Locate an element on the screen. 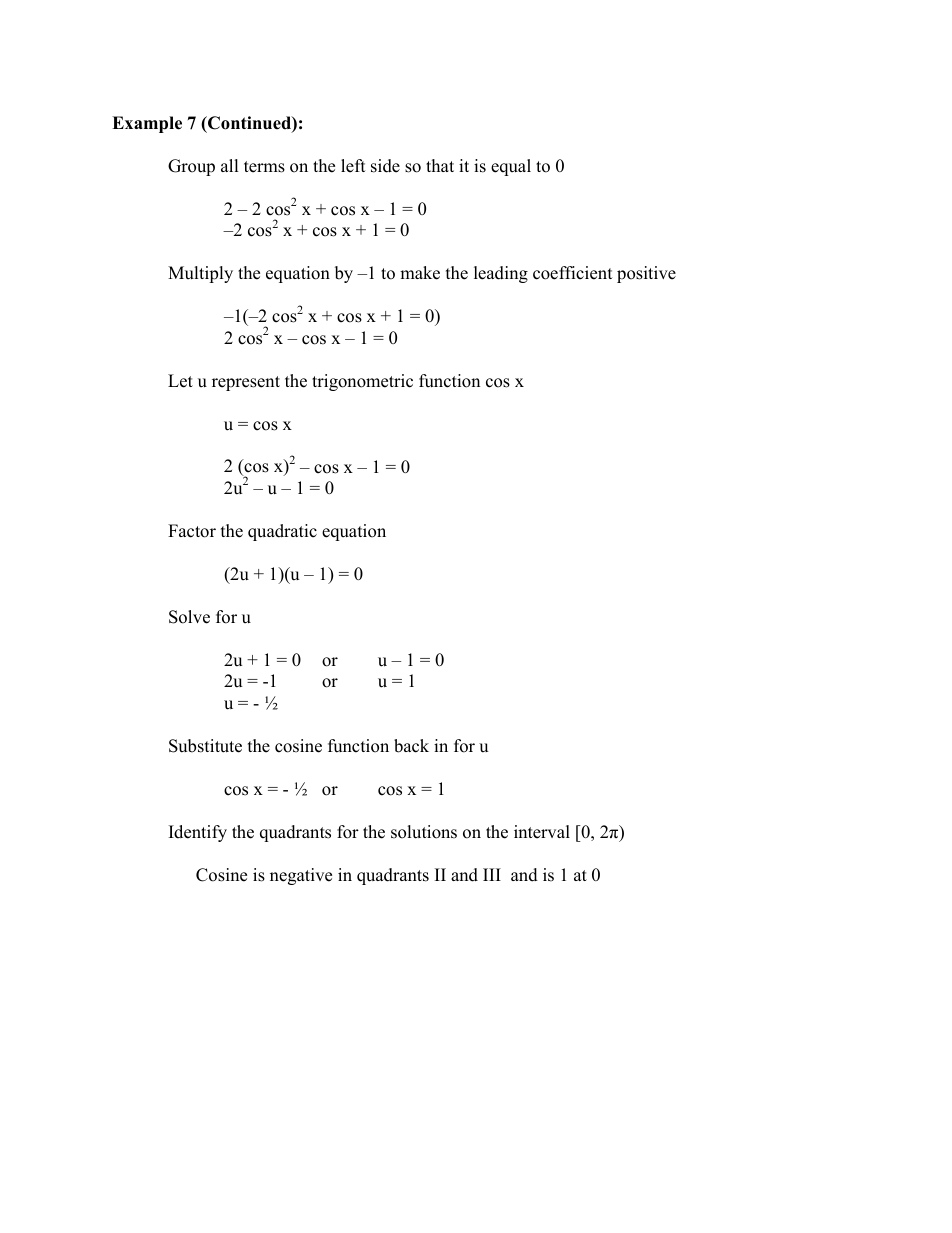  quadratic is located at coordinates (282, 532).
